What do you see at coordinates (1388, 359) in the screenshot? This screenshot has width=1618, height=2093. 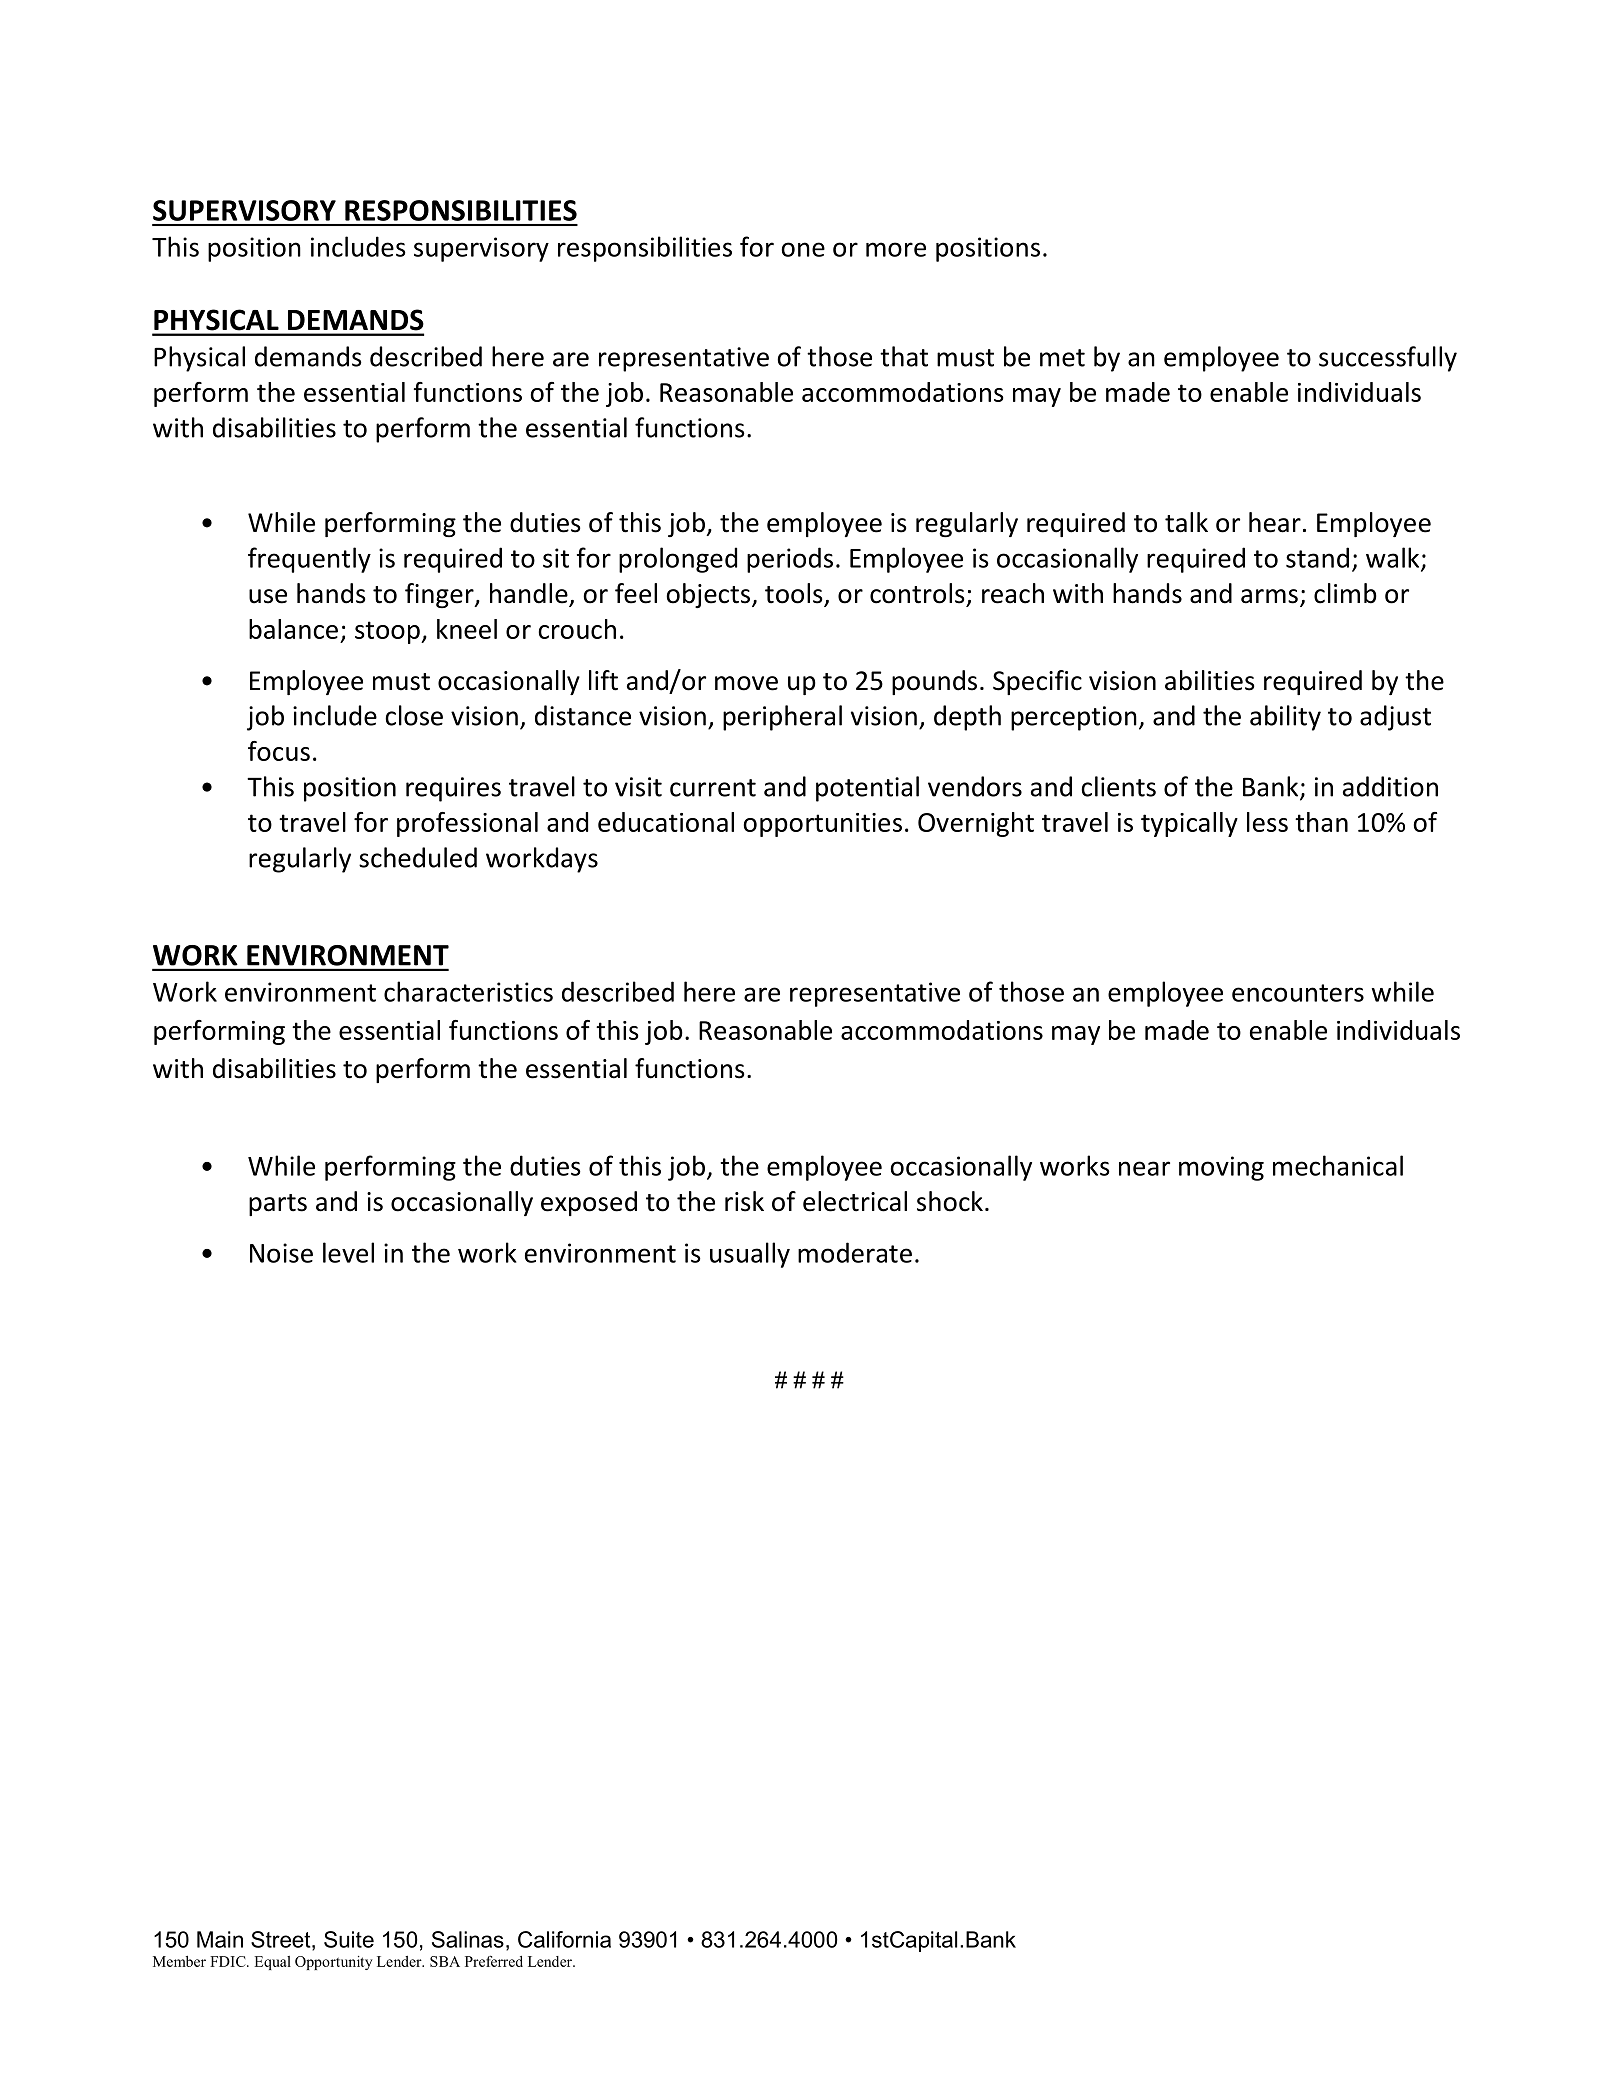 I see `successfully` at bounding box center [1388, 359].
